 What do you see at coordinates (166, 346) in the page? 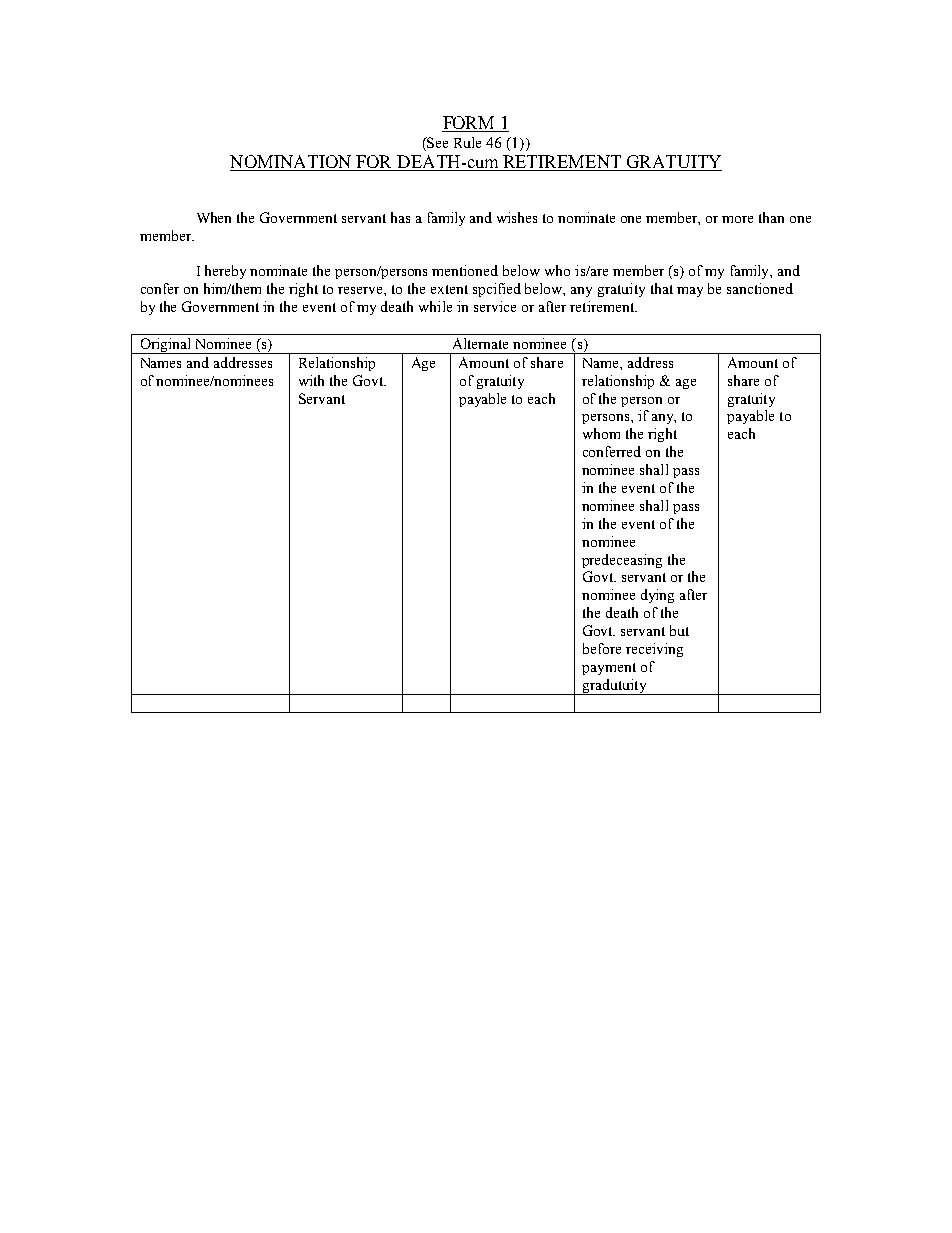
I see `Original` at bounding box center [166, 346].
